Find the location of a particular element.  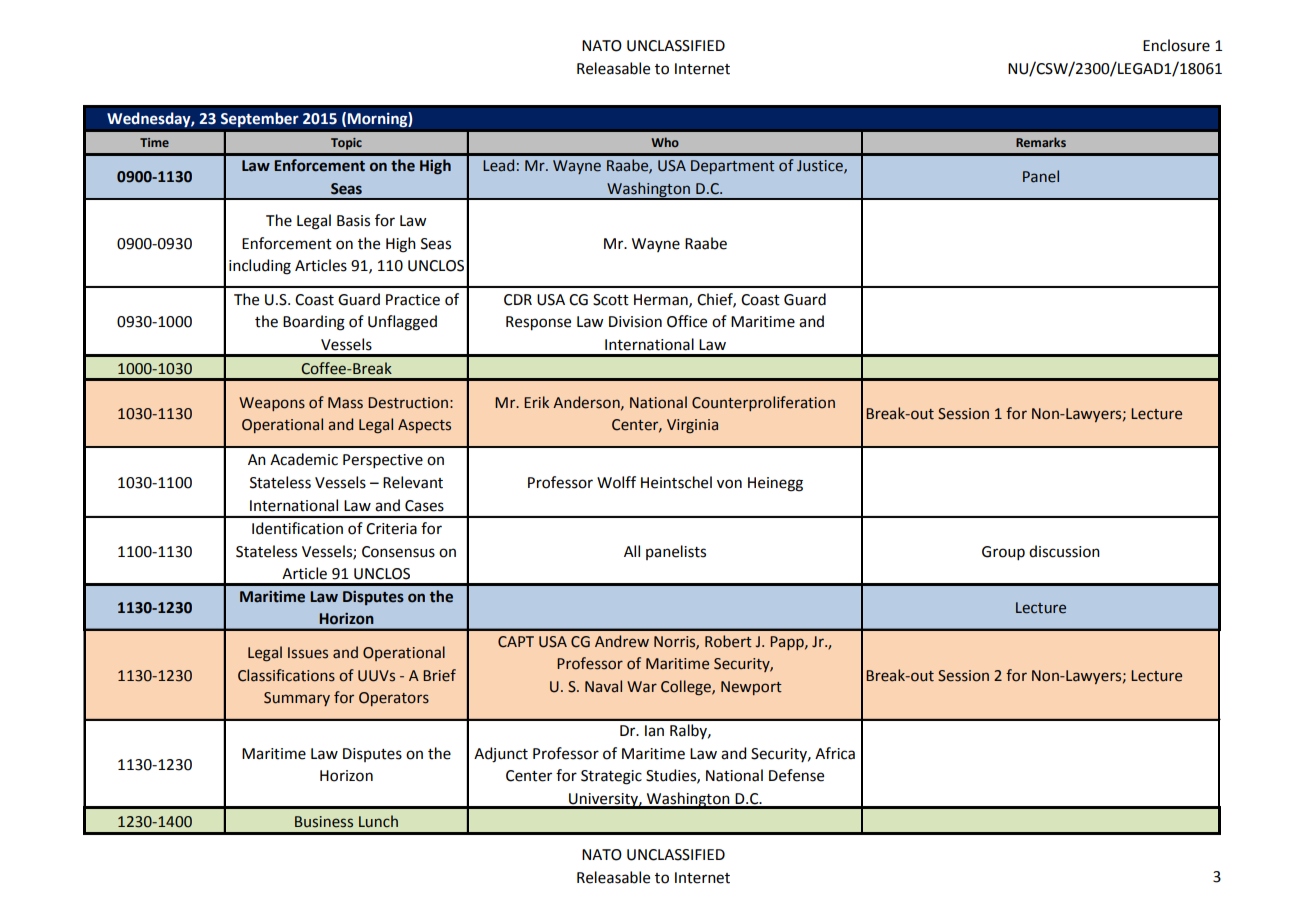

Africa is located at coordinates (835, 753).
